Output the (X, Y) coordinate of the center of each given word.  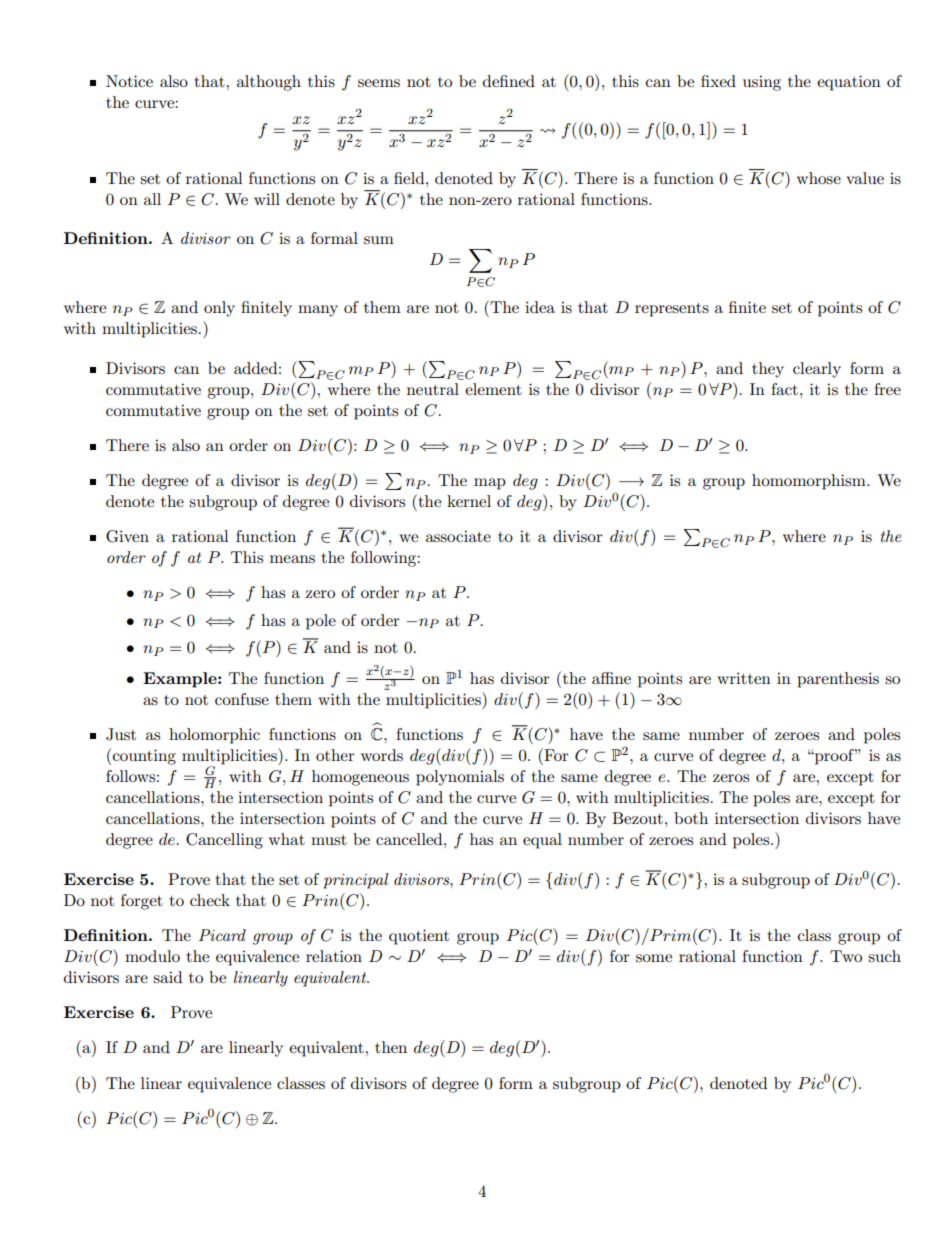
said (167, 977)
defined (509, 81)
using (762, 83)
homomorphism (810, 482)
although (269, 83)
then (391, 1047)
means (292, 559)
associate (458, 536)
